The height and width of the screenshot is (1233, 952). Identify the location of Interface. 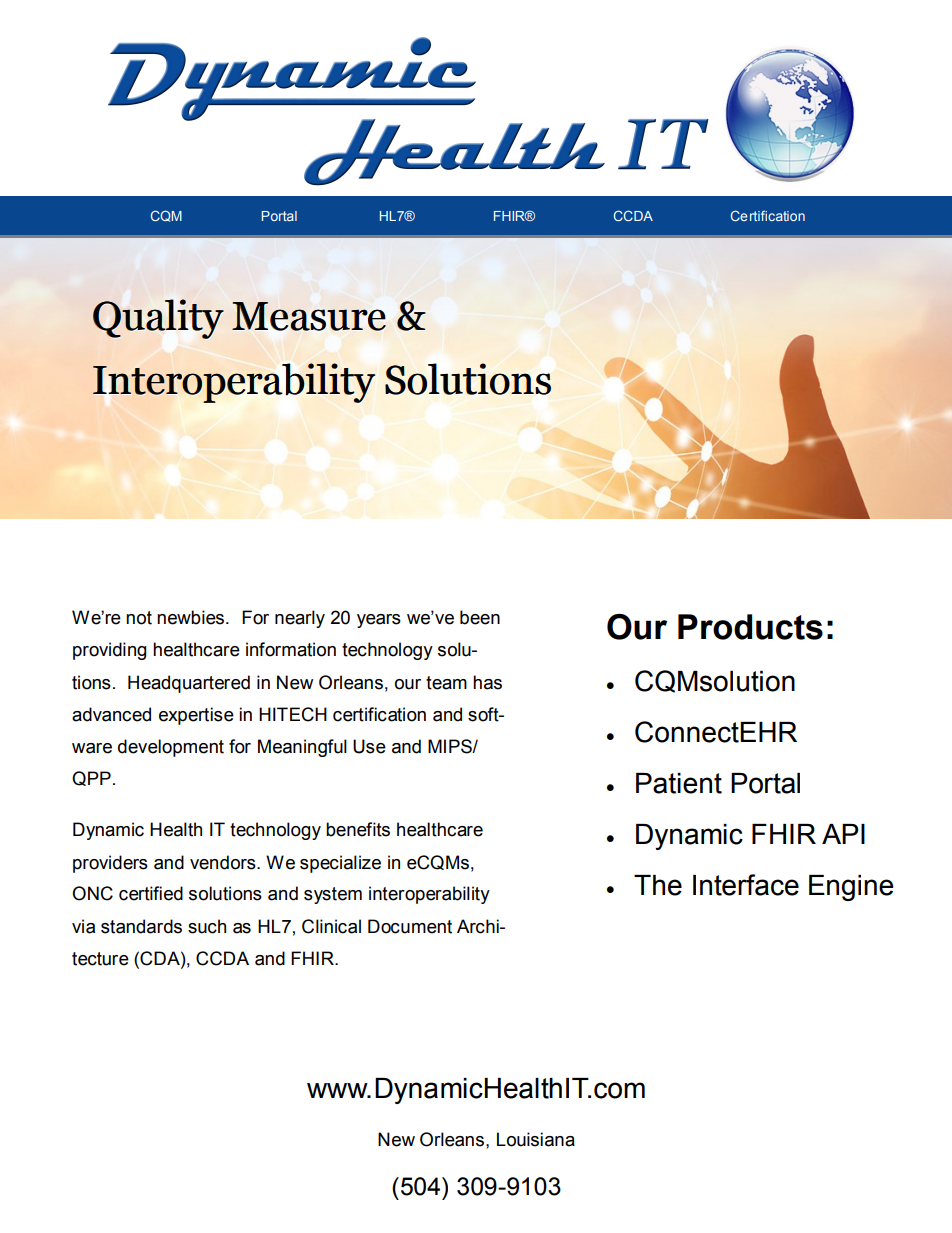
(746, 885).
